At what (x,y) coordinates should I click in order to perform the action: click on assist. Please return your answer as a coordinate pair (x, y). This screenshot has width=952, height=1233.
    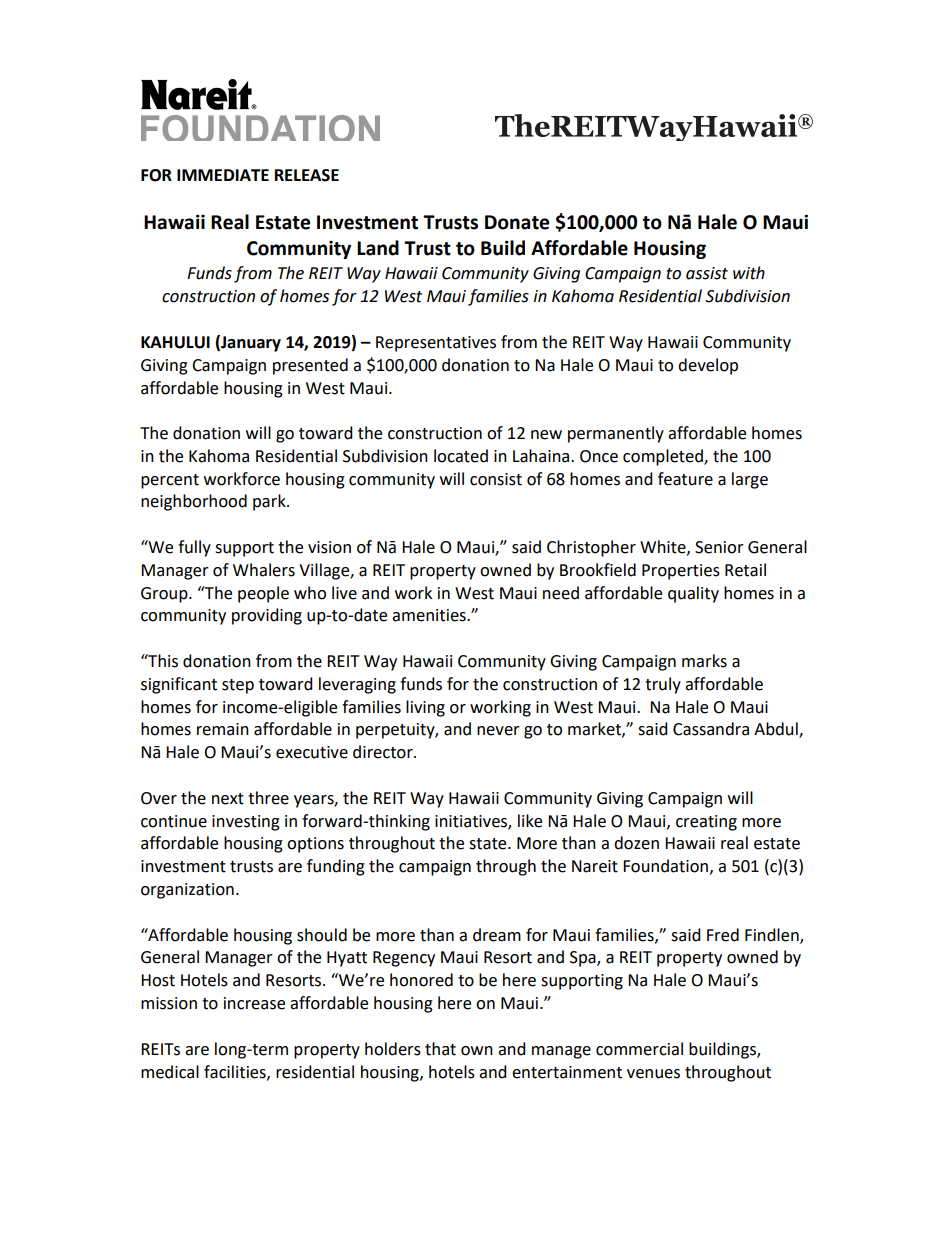
    Looking at the image, I should click on (707, 273).
